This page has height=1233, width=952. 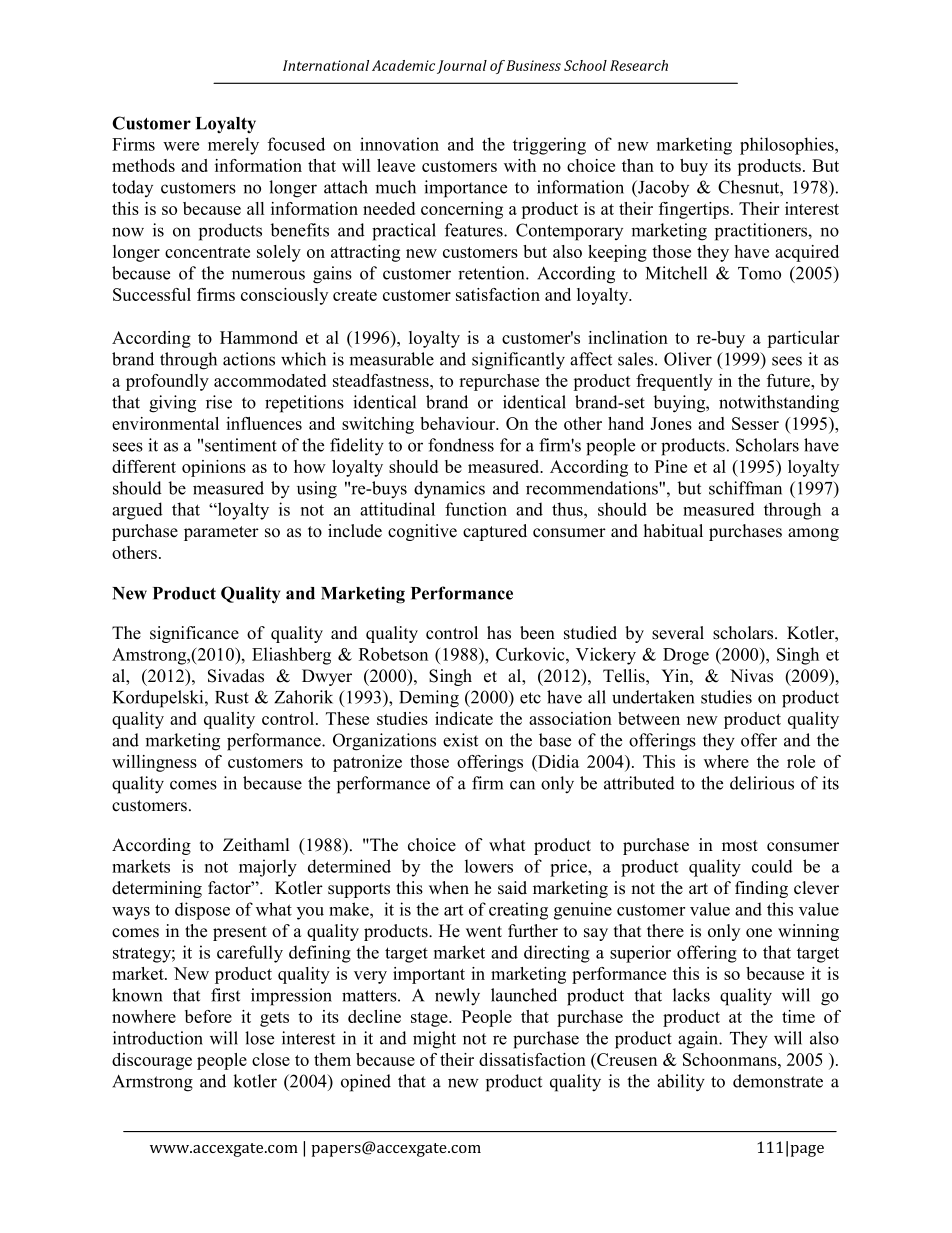 What do you see at coordinates (492, 273) in the page?
I see `retention` at bounding box center [492, 273].
